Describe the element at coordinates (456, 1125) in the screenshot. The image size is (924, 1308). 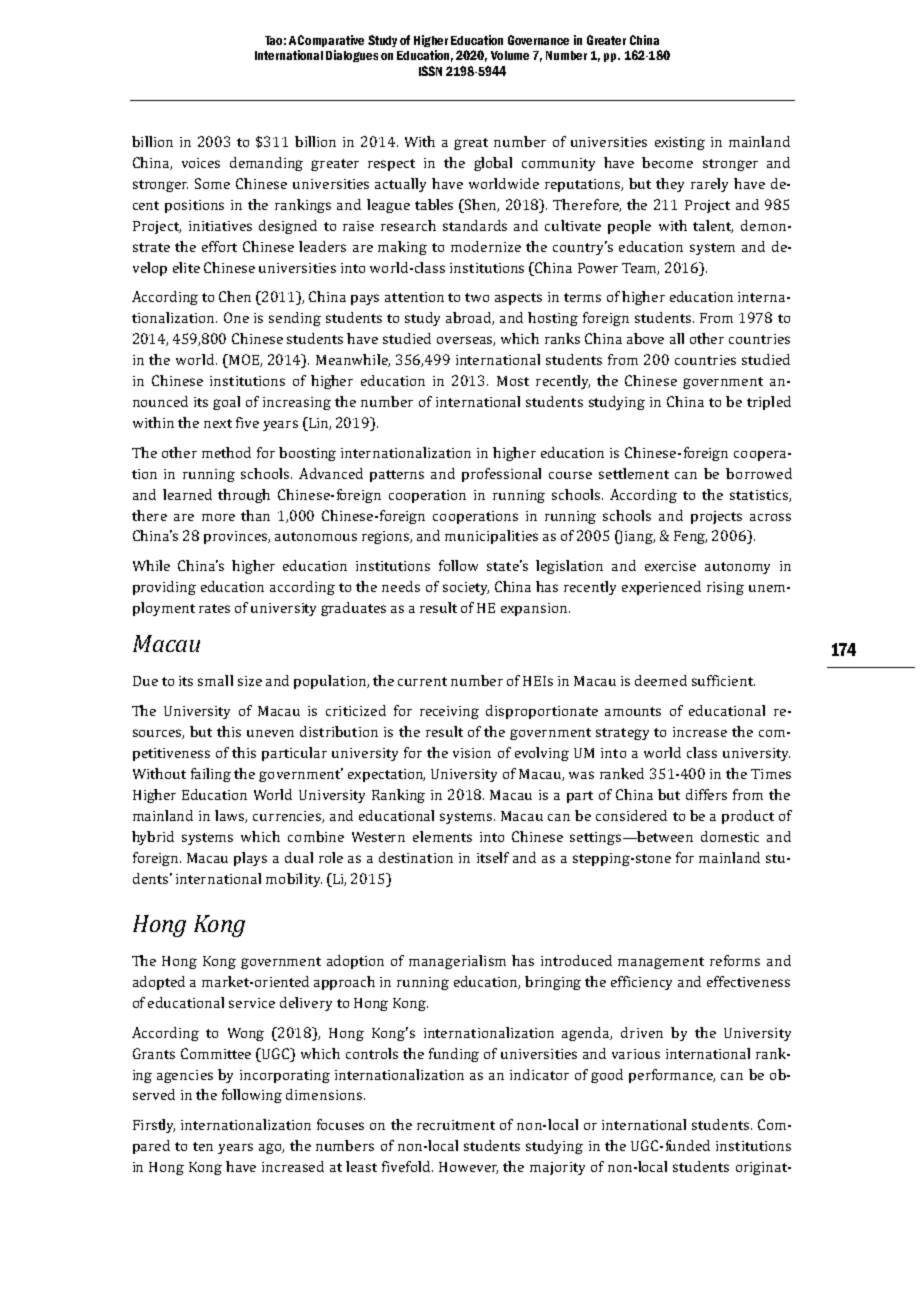
I see `recruitment` at that location.
